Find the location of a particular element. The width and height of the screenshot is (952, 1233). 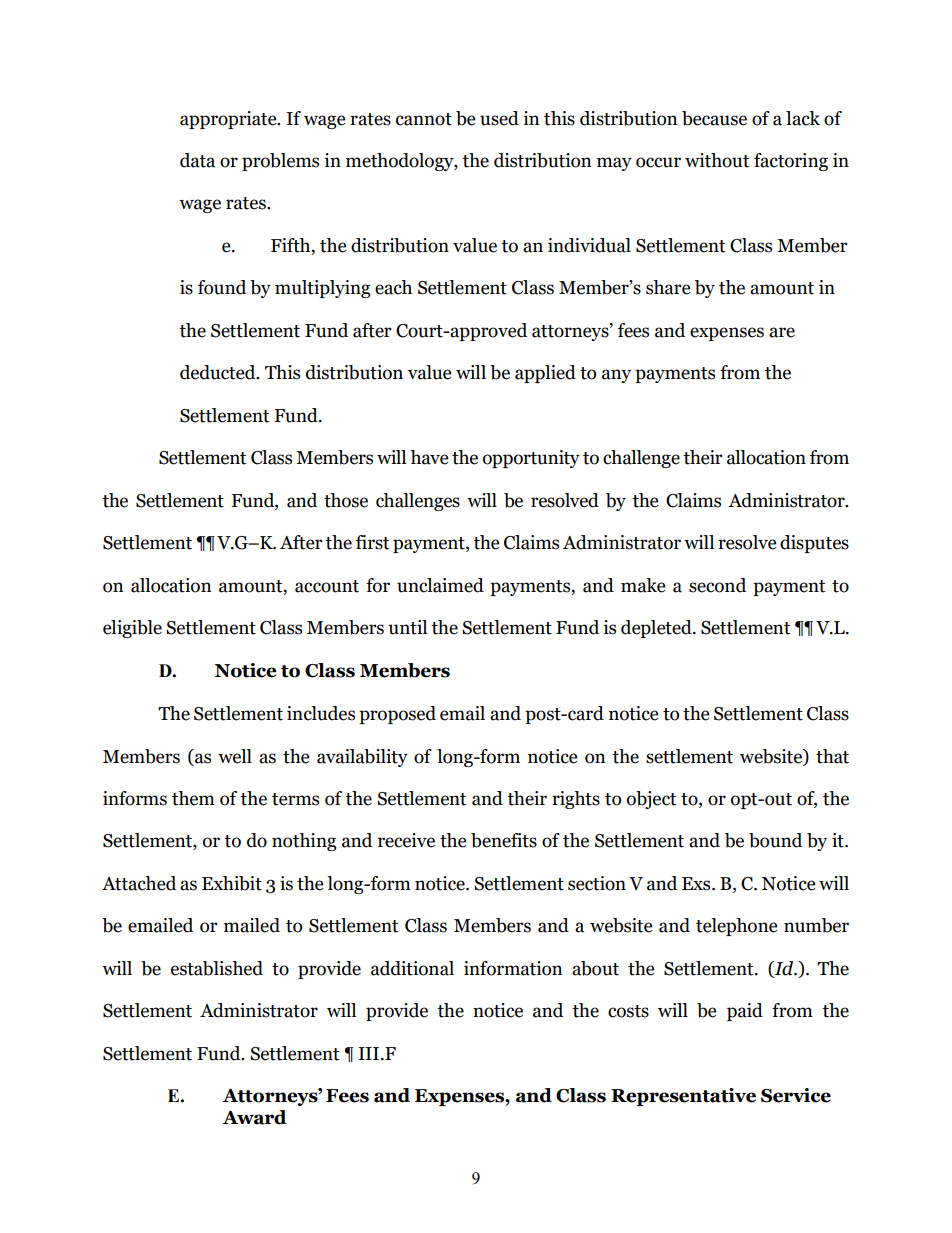

Service is located at coordinates (796, 1095).
